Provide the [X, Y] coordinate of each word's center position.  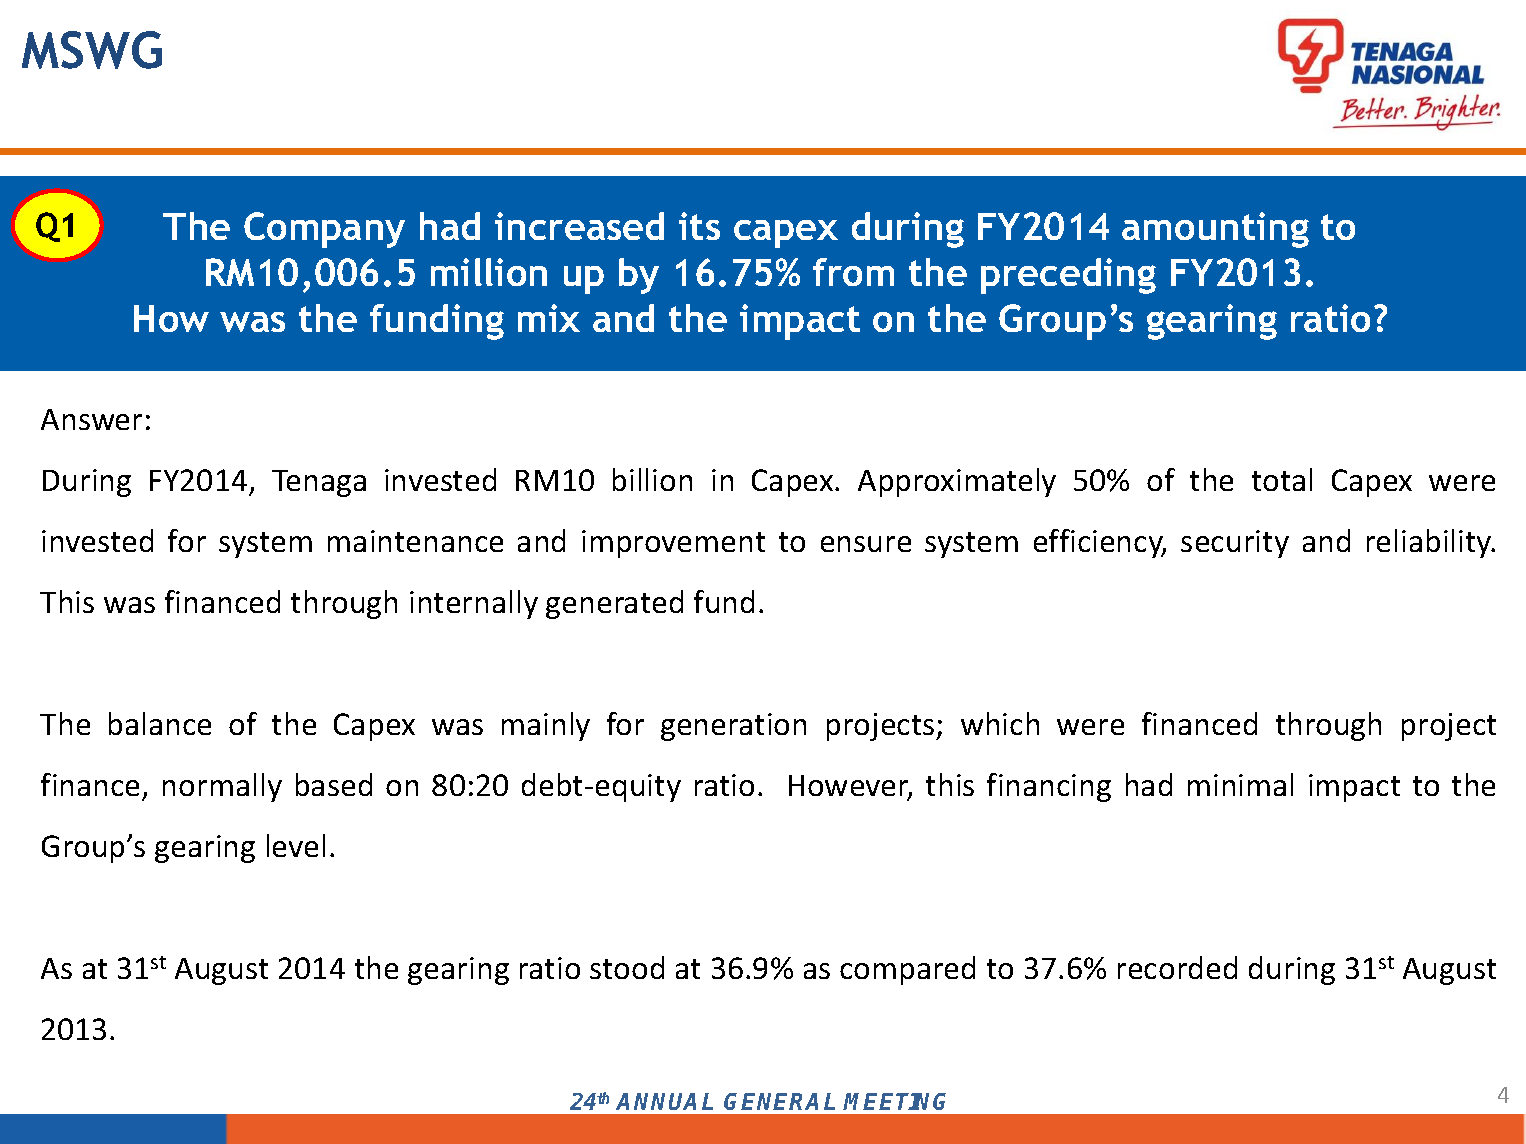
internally [474, 604]
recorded [1177, 967]
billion [652, 479]
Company [324, 230]
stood [627, 967]
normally [222, 787]
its [699, 226]
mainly [546, 726]
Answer [91, 419]
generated [614, 604]
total [1282, 479]
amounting [1215, 230]
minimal [1240, 784]
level [296, 845]
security [1235, 544]
